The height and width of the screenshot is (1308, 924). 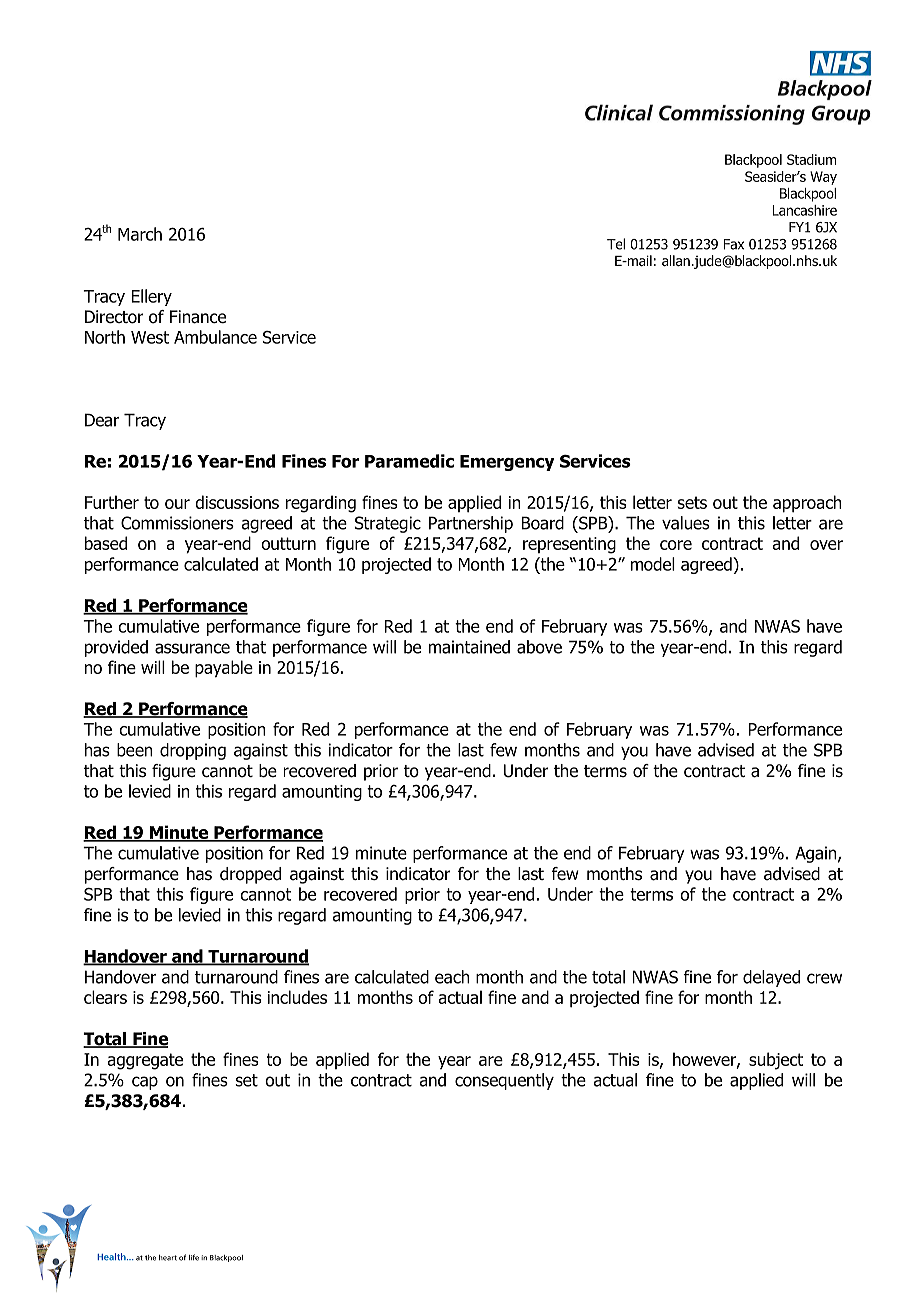 I want to click on maintained, so click(x=469, y=647).
